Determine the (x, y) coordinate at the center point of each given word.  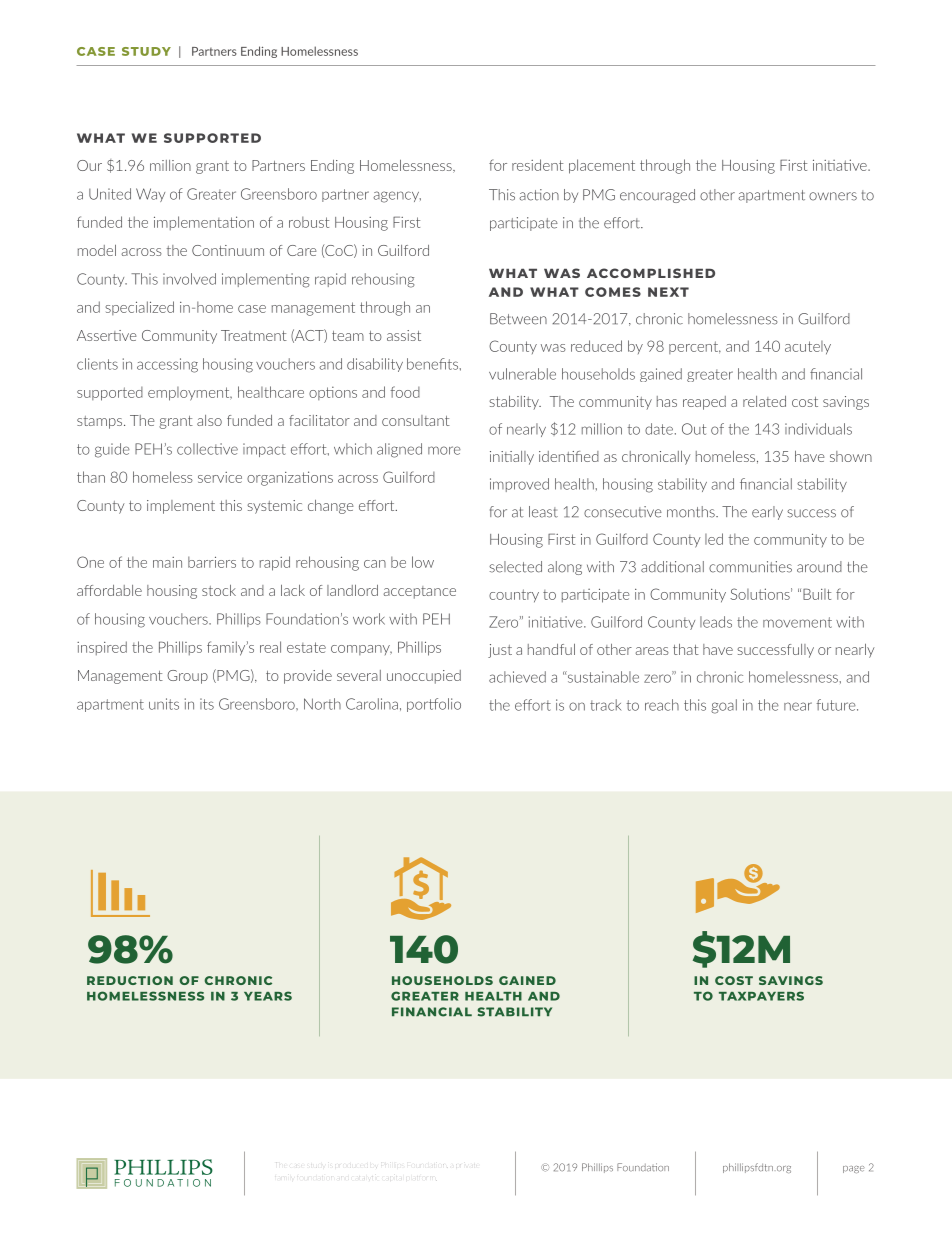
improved (519, 485)
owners (833, 196)
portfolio (434, 705)
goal (724, 706)
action (539, 195)
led (714, 539)
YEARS (268, 996)
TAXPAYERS (761, 996)
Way (150, 195)
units (164, 704)
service (220, 477)
